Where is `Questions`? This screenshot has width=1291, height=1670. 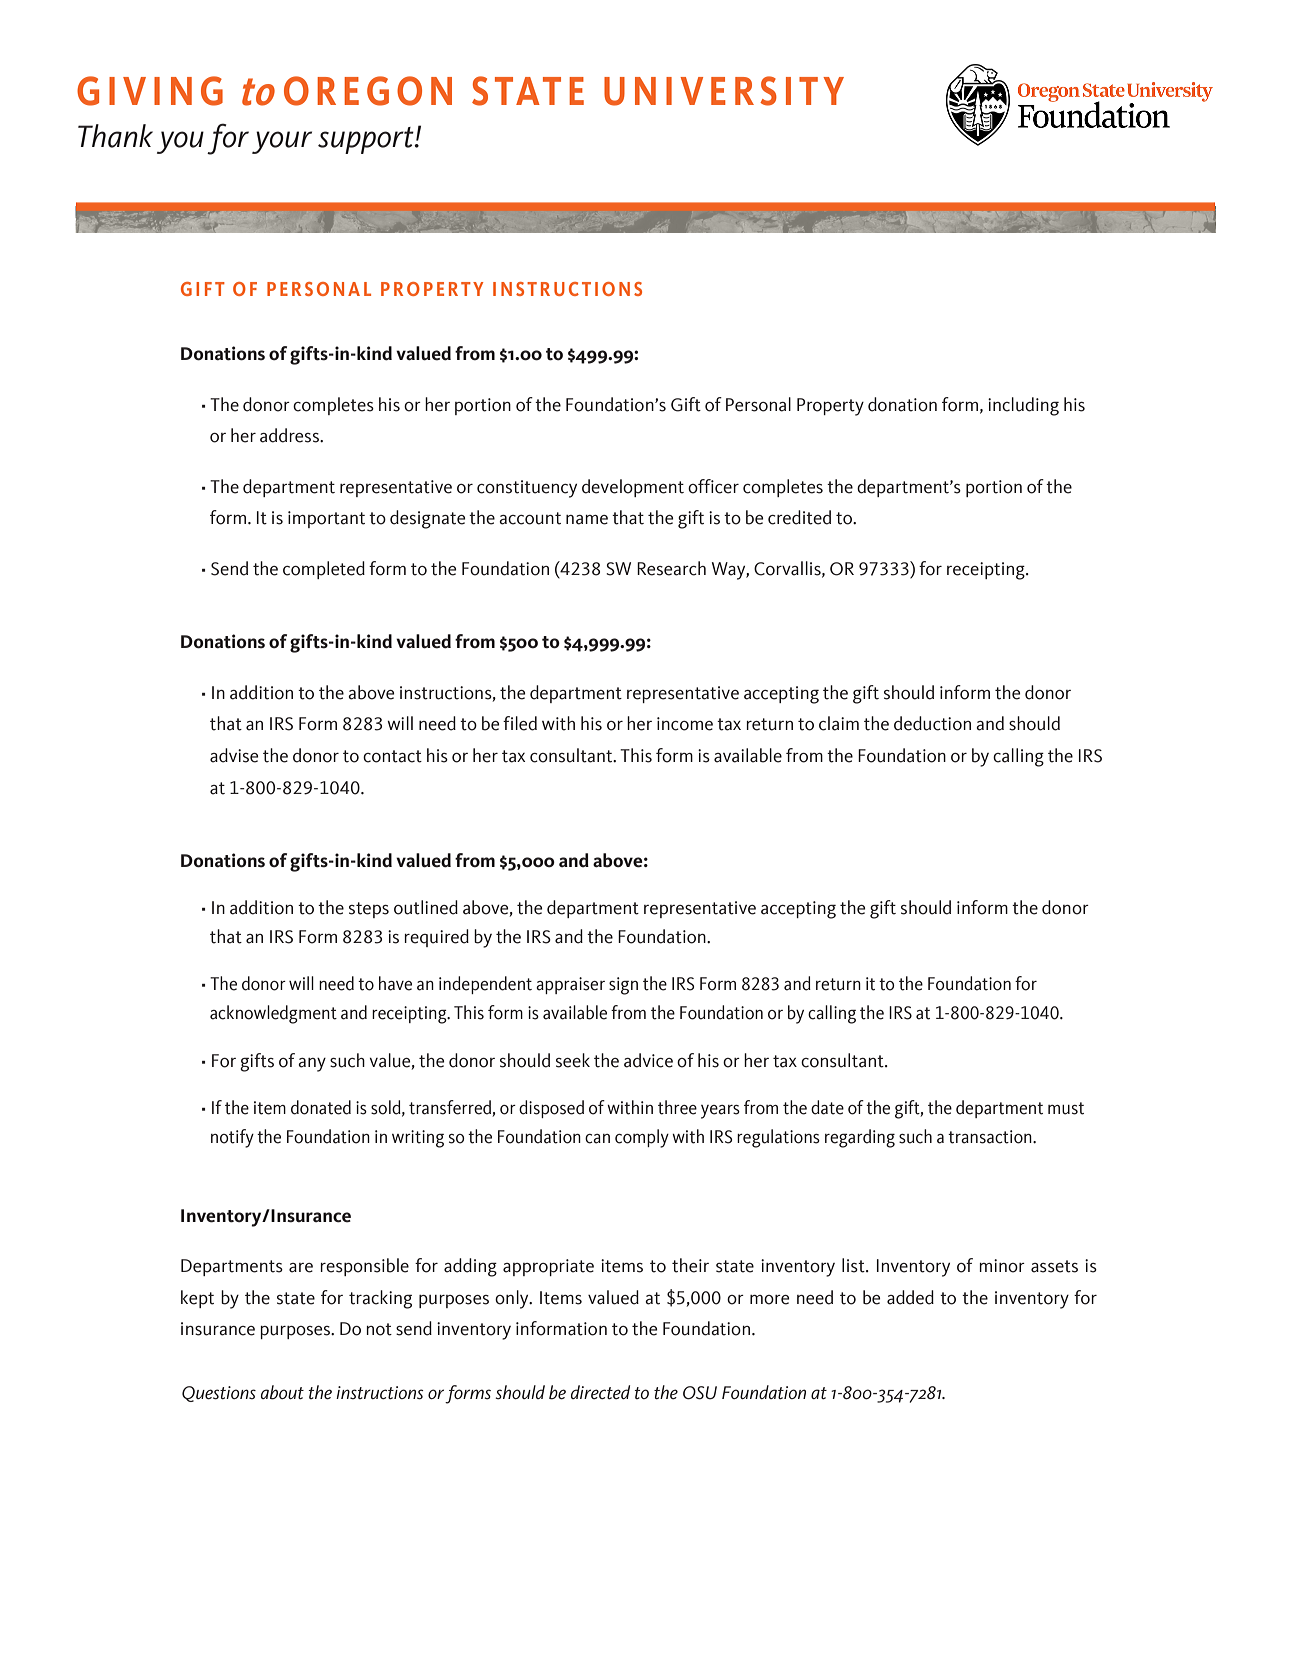
Questions is located at coordinates (219, 1394).
